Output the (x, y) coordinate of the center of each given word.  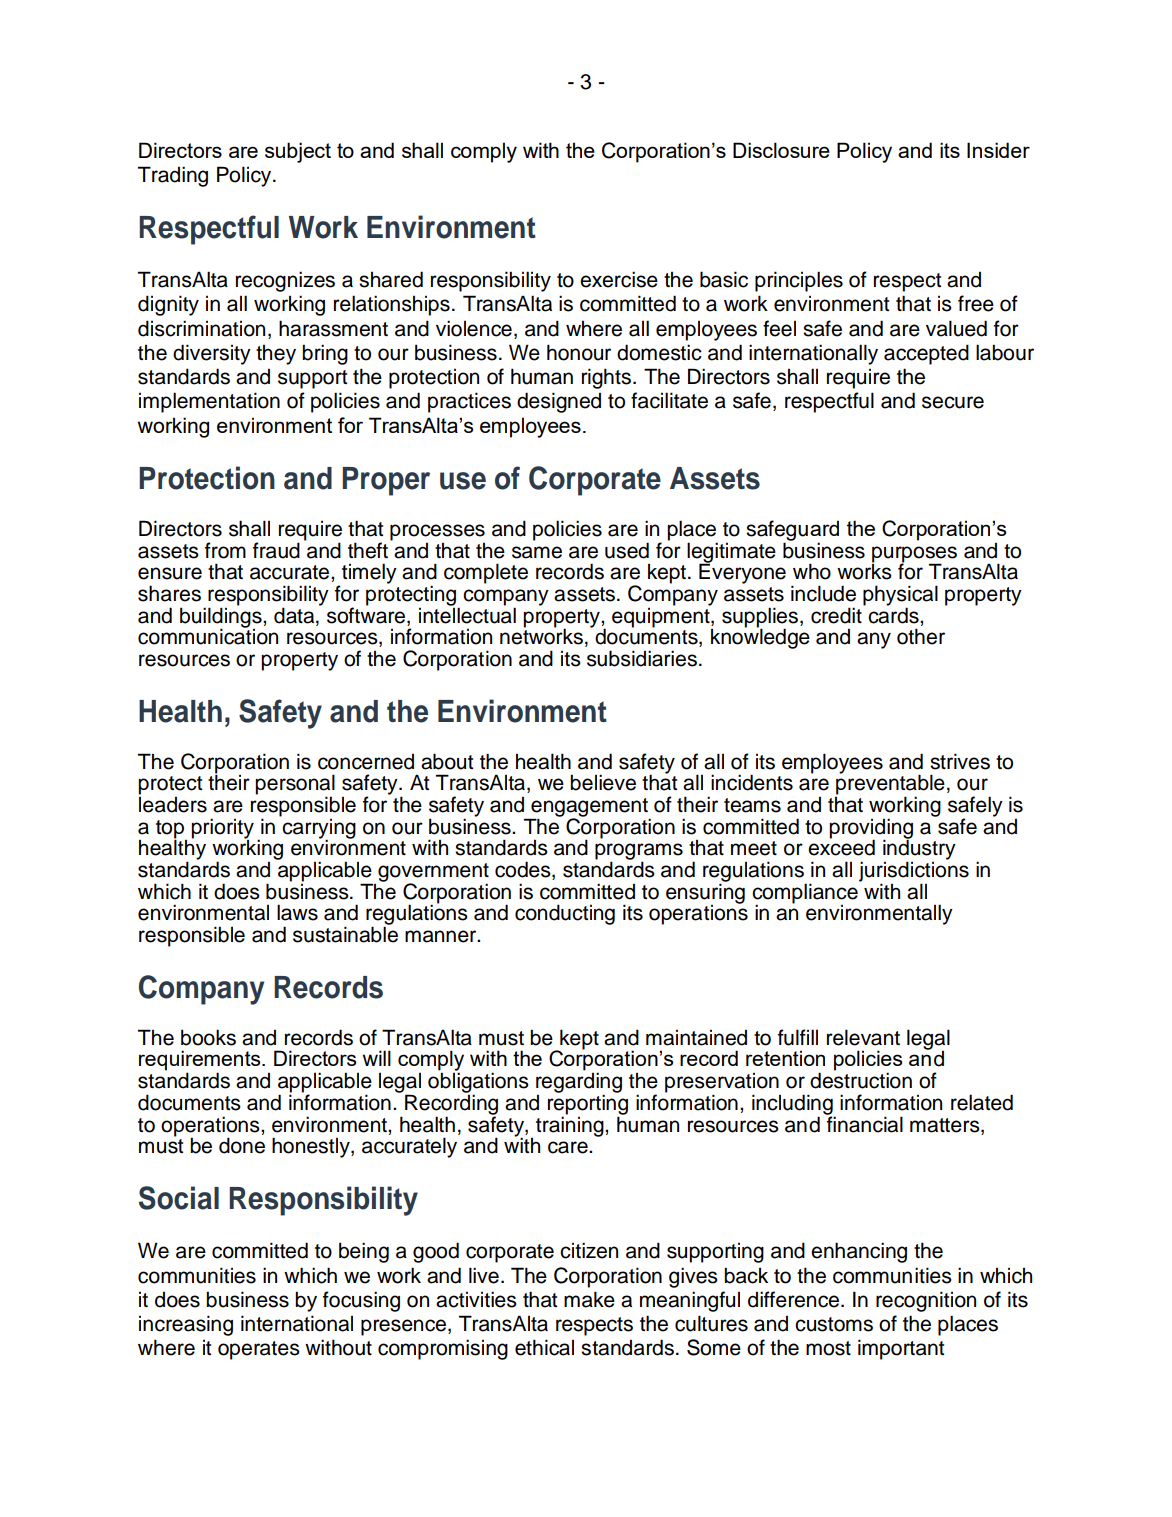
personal (295, 785)
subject (298, 152)
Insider (998, 150)
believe (603, 782)
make (589, 1299)
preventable (890, 785)
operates (259, 1350)
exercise (619, 279)
